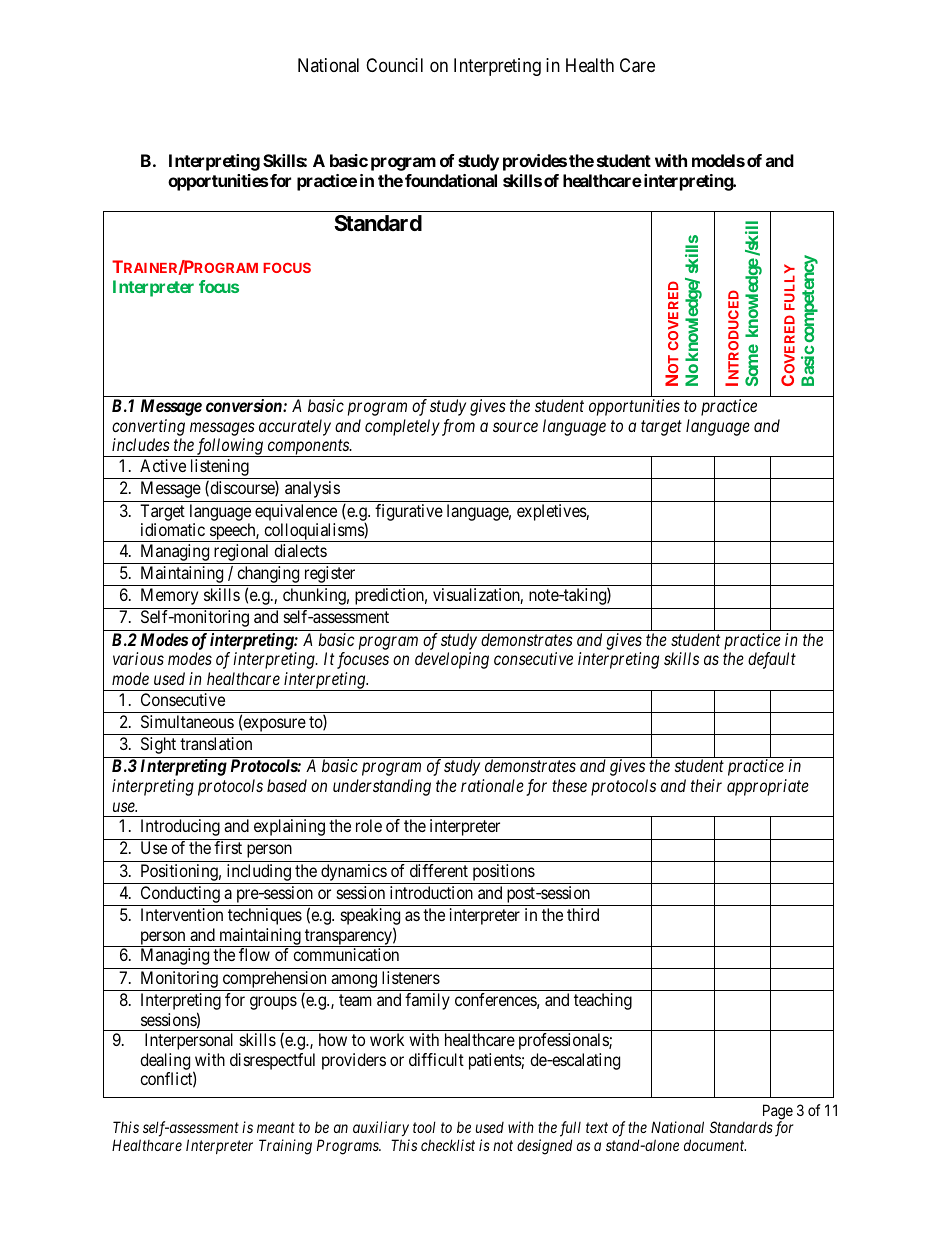 This screenshot has height=1233, width=952. I want to click on meant, so click(276, 1128).
